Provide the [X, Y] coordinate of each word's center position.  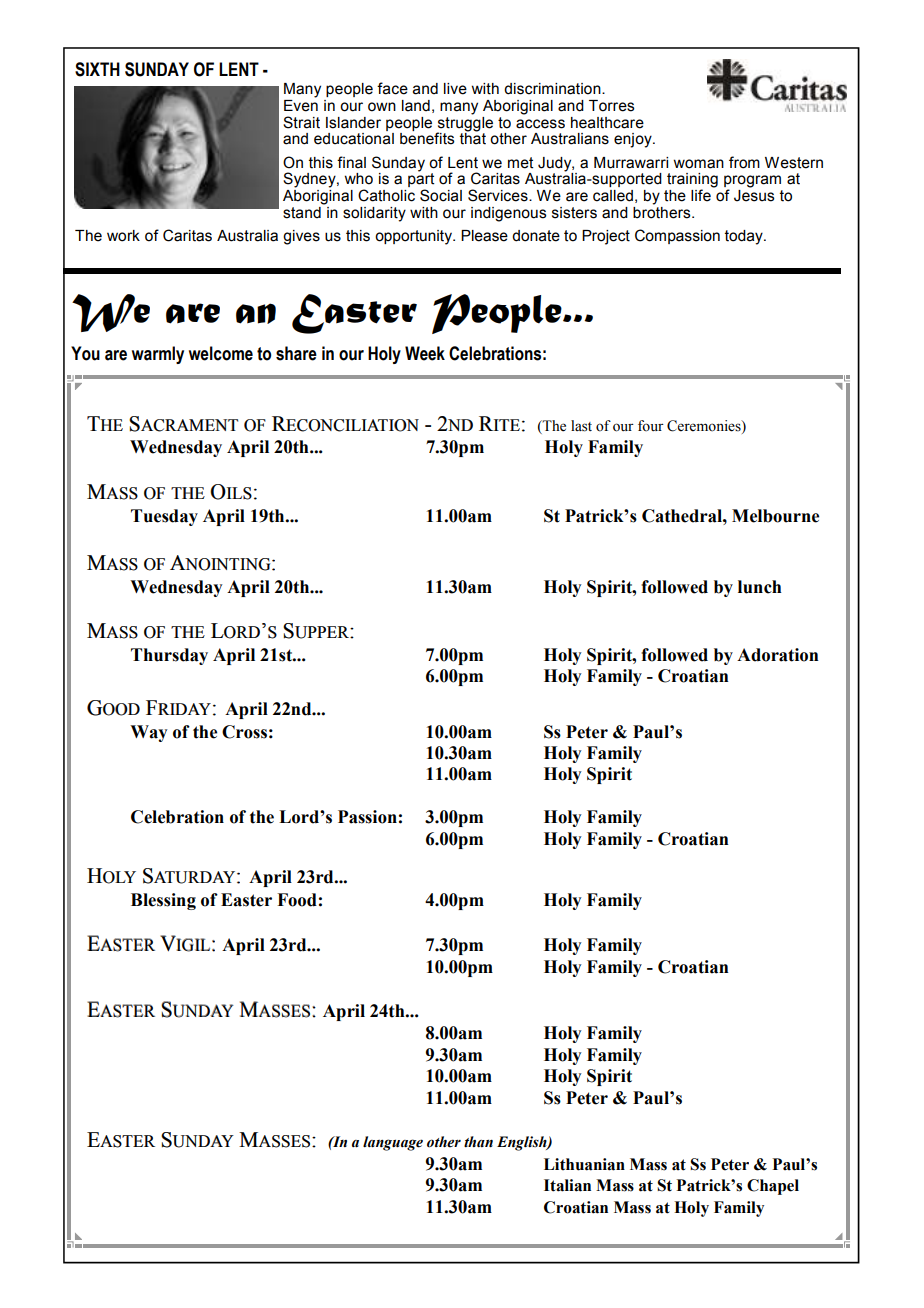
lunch [760, 587]
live [455, 89]
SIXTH [97, 69]
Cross [244, 732]
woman [698, 164]
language [393, 1143]
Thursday [169, 656]
